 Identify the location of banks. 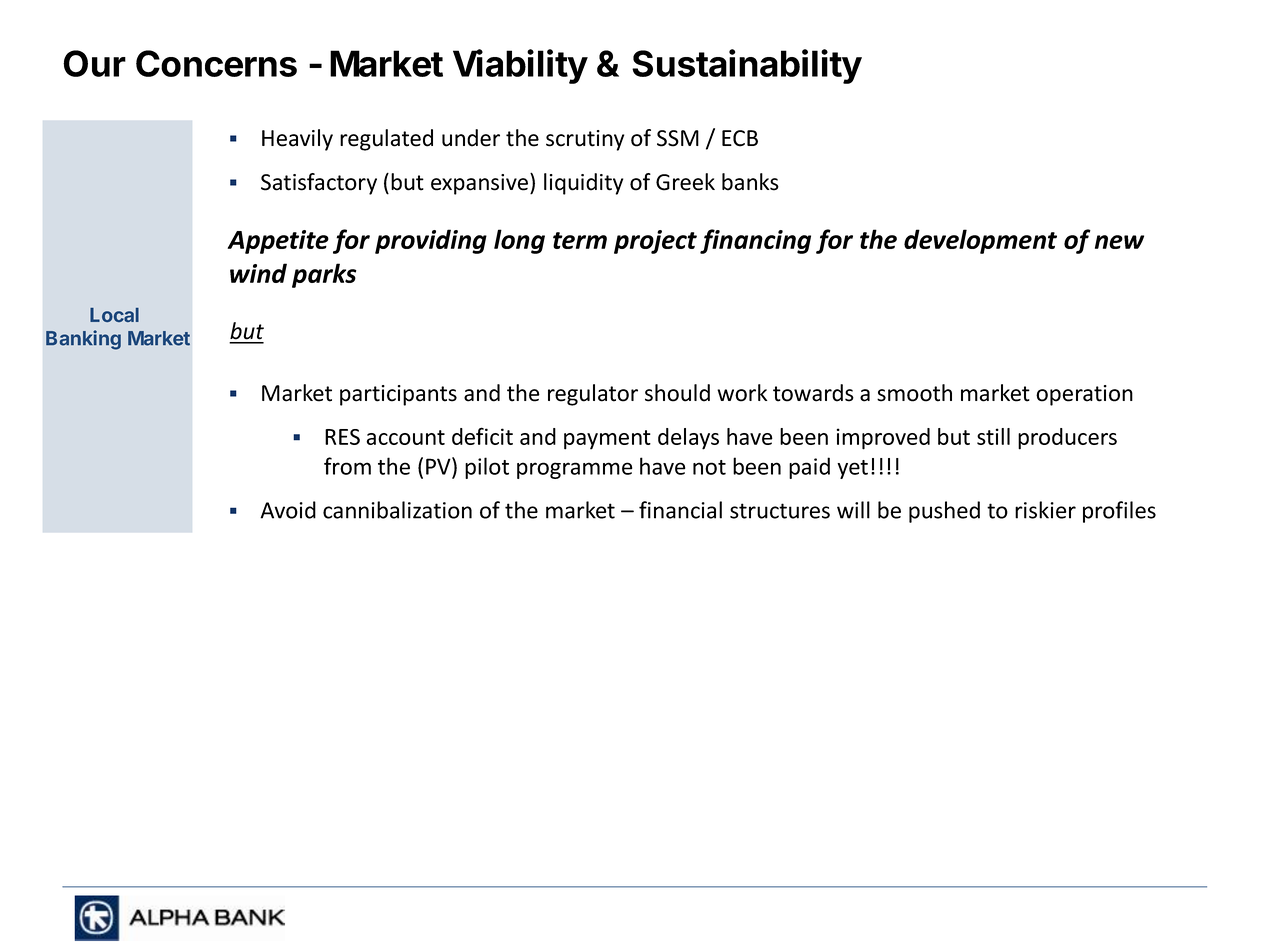
(750, 182).
